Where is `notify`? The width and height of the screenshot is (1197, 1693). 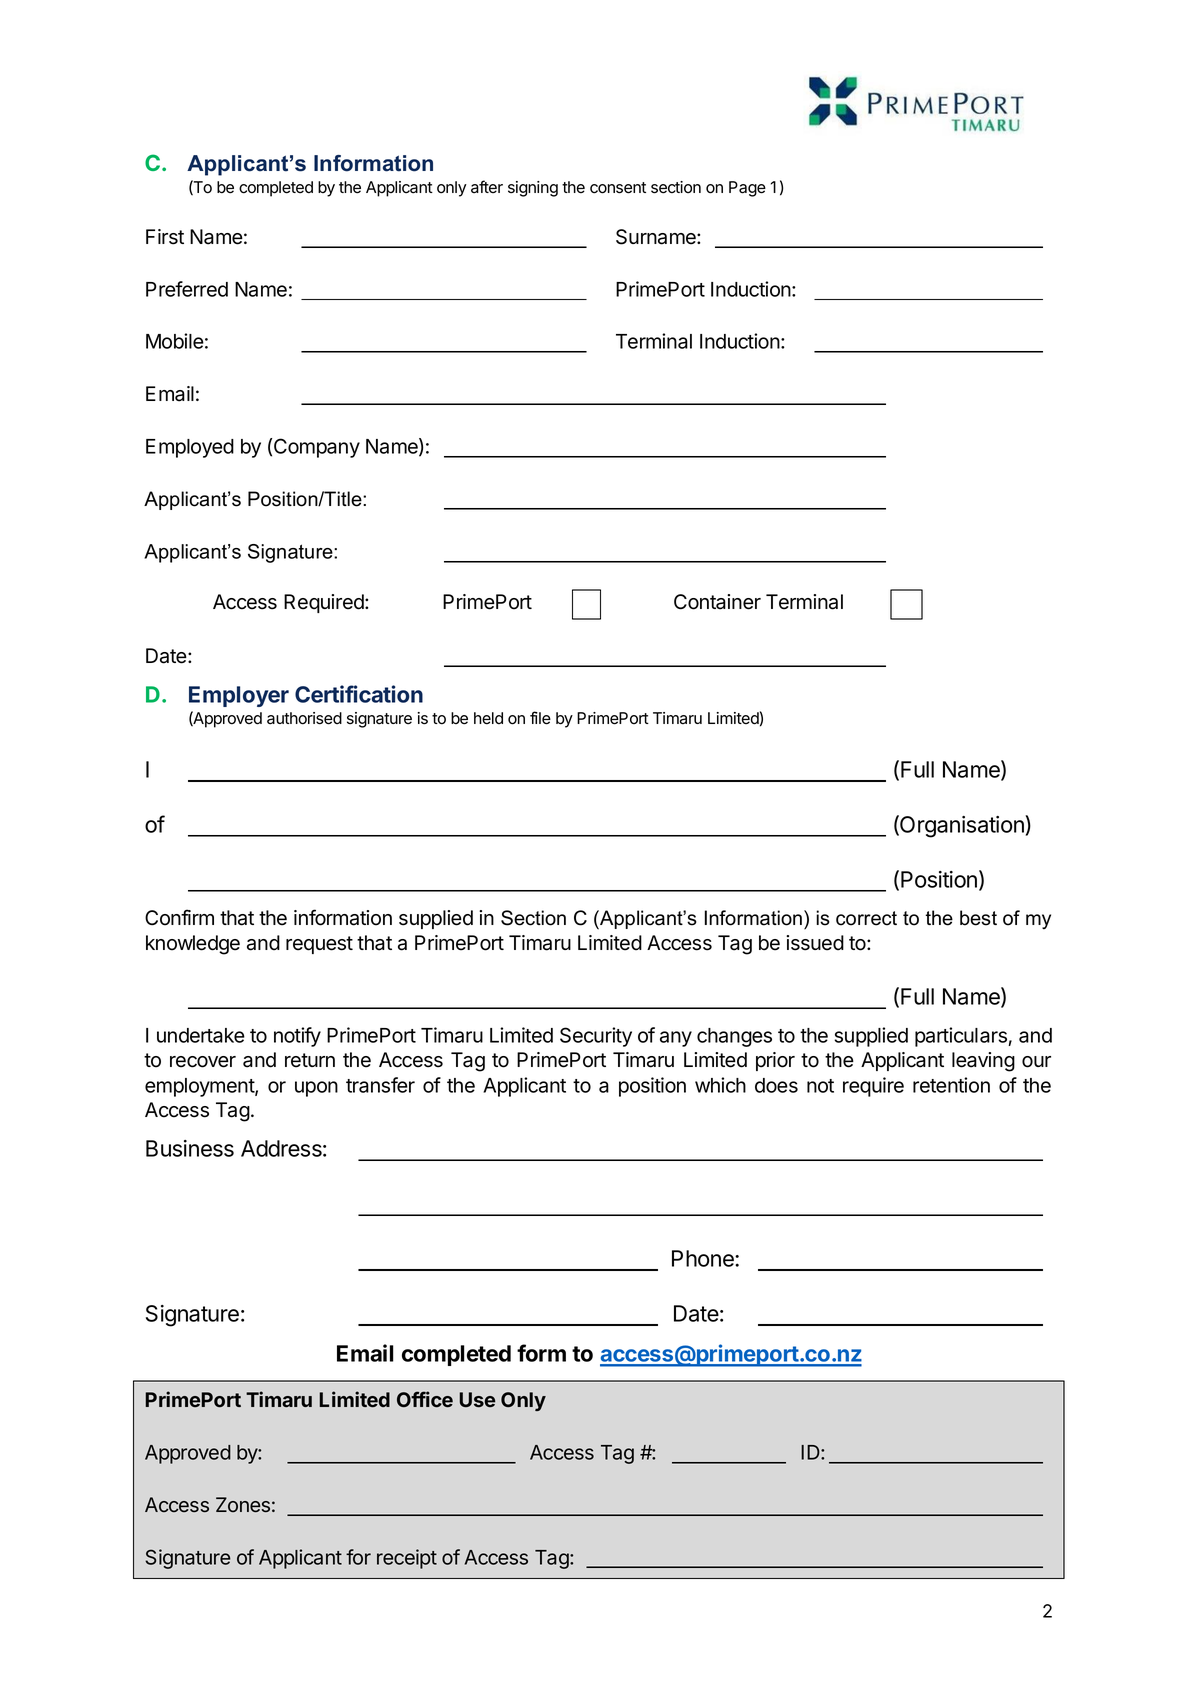 notify is located at coordinates (297, 1037).
